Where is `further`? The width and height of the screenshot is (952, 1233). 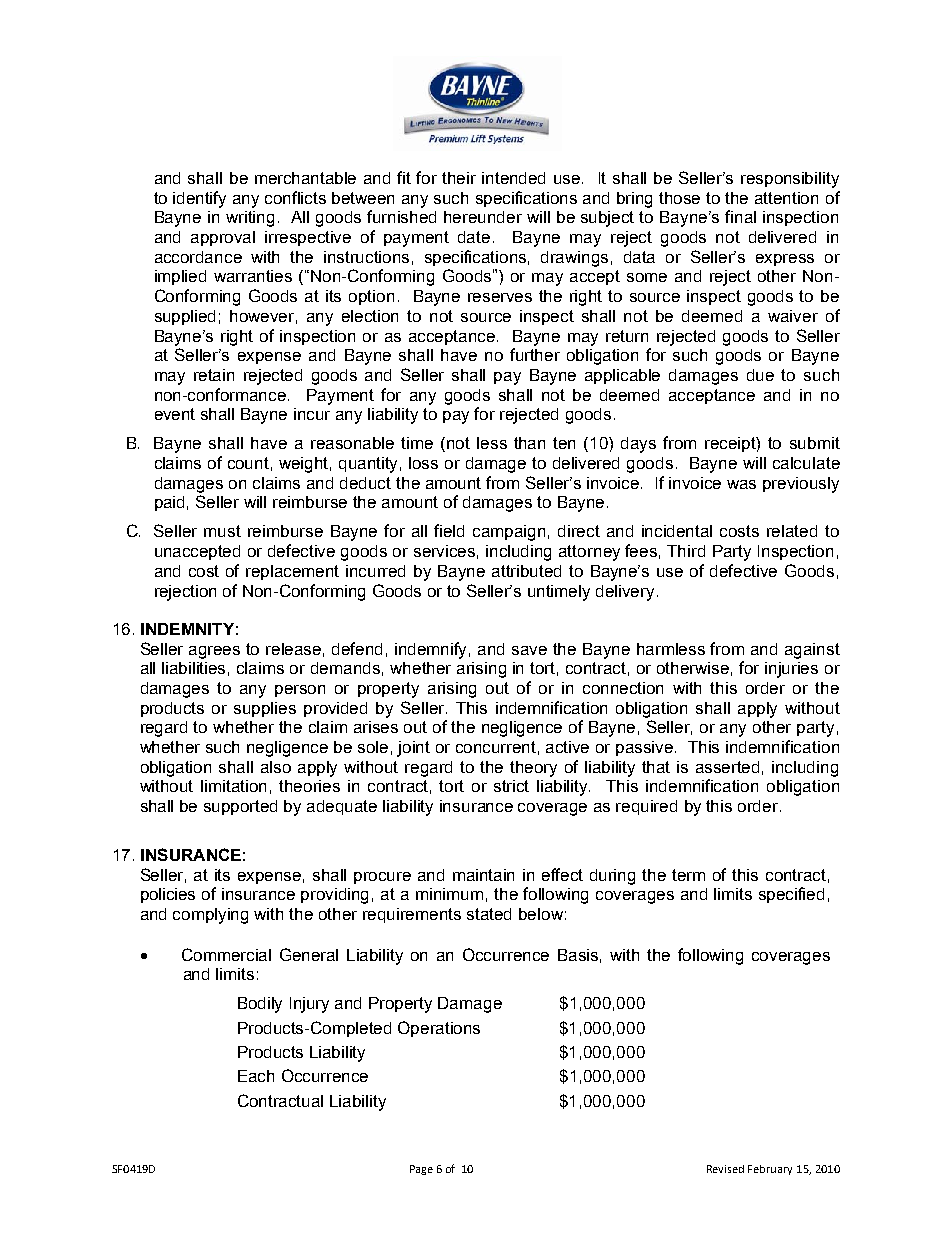
further is located at coordinates (535, 354).
